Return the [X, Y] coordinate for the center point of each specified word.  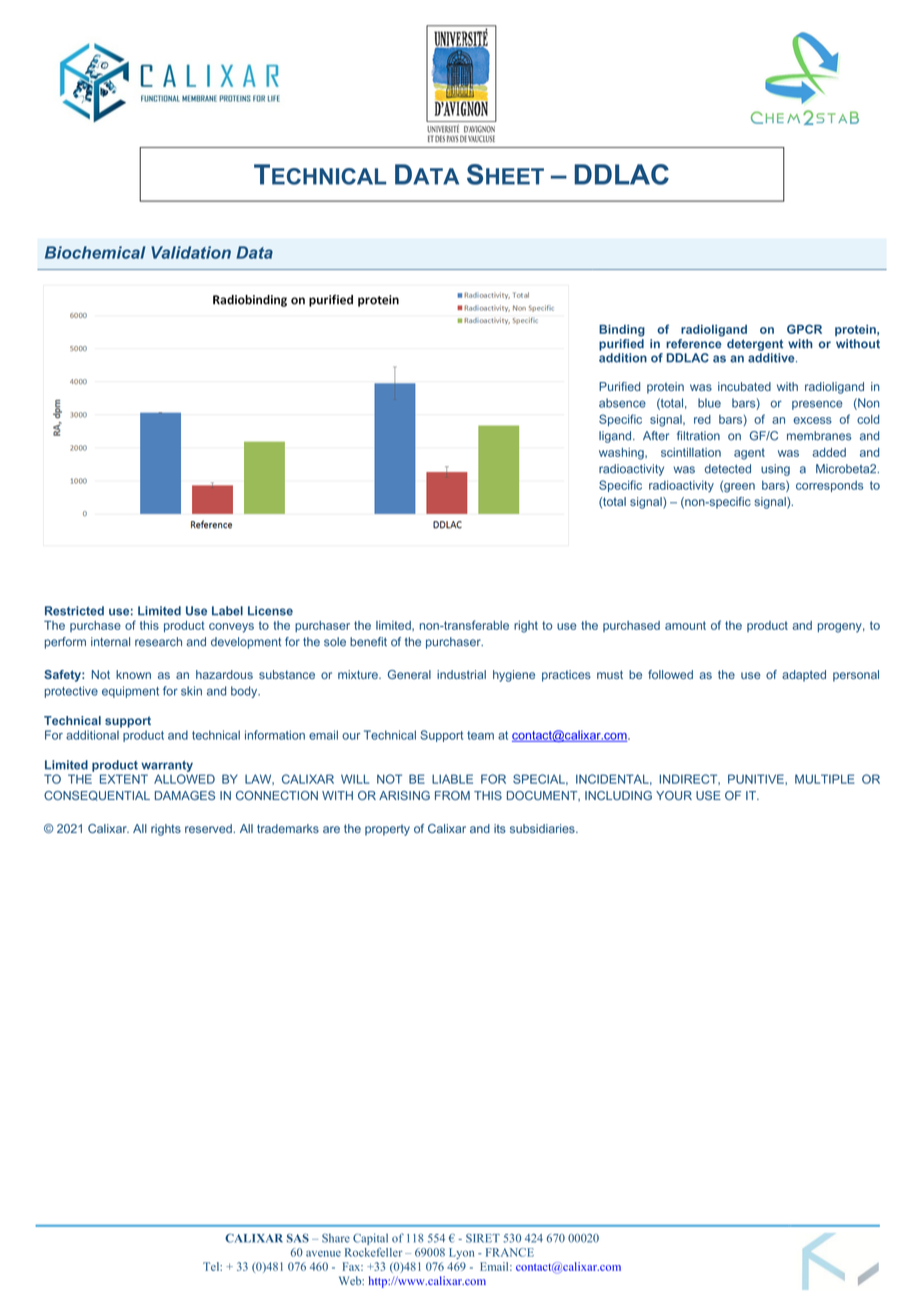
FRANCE [510, 1252]
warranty [167, 766]
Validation [191, 252]
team [480, 735]
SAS [298, 1238]
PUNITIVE [757, 779]
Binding [622, 331]
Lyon [461, 1253]
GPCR [804, 329]
